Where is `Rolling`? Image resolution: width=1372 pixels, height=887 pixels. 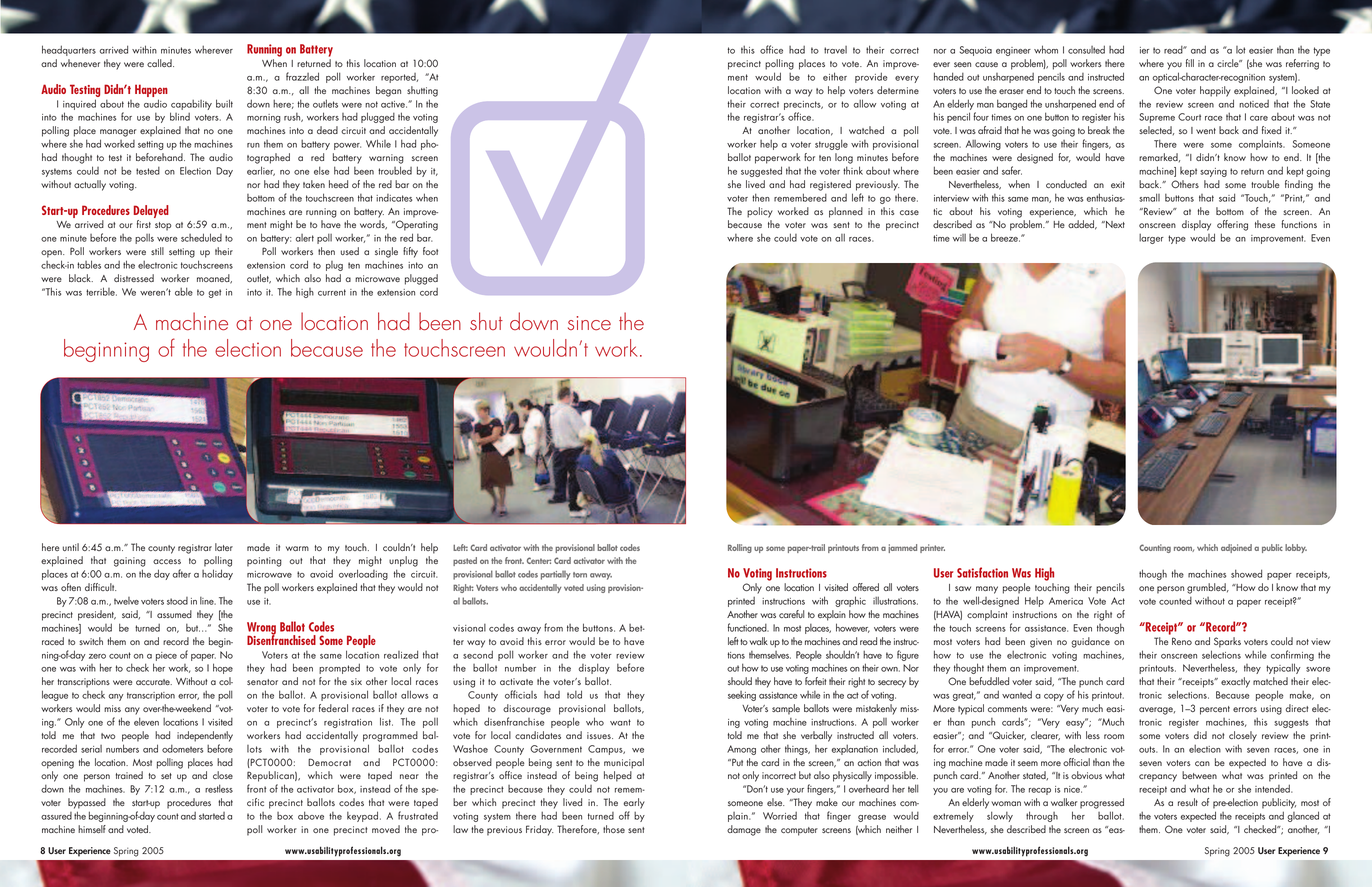
Rolling is located at coordinates (740, 548).
